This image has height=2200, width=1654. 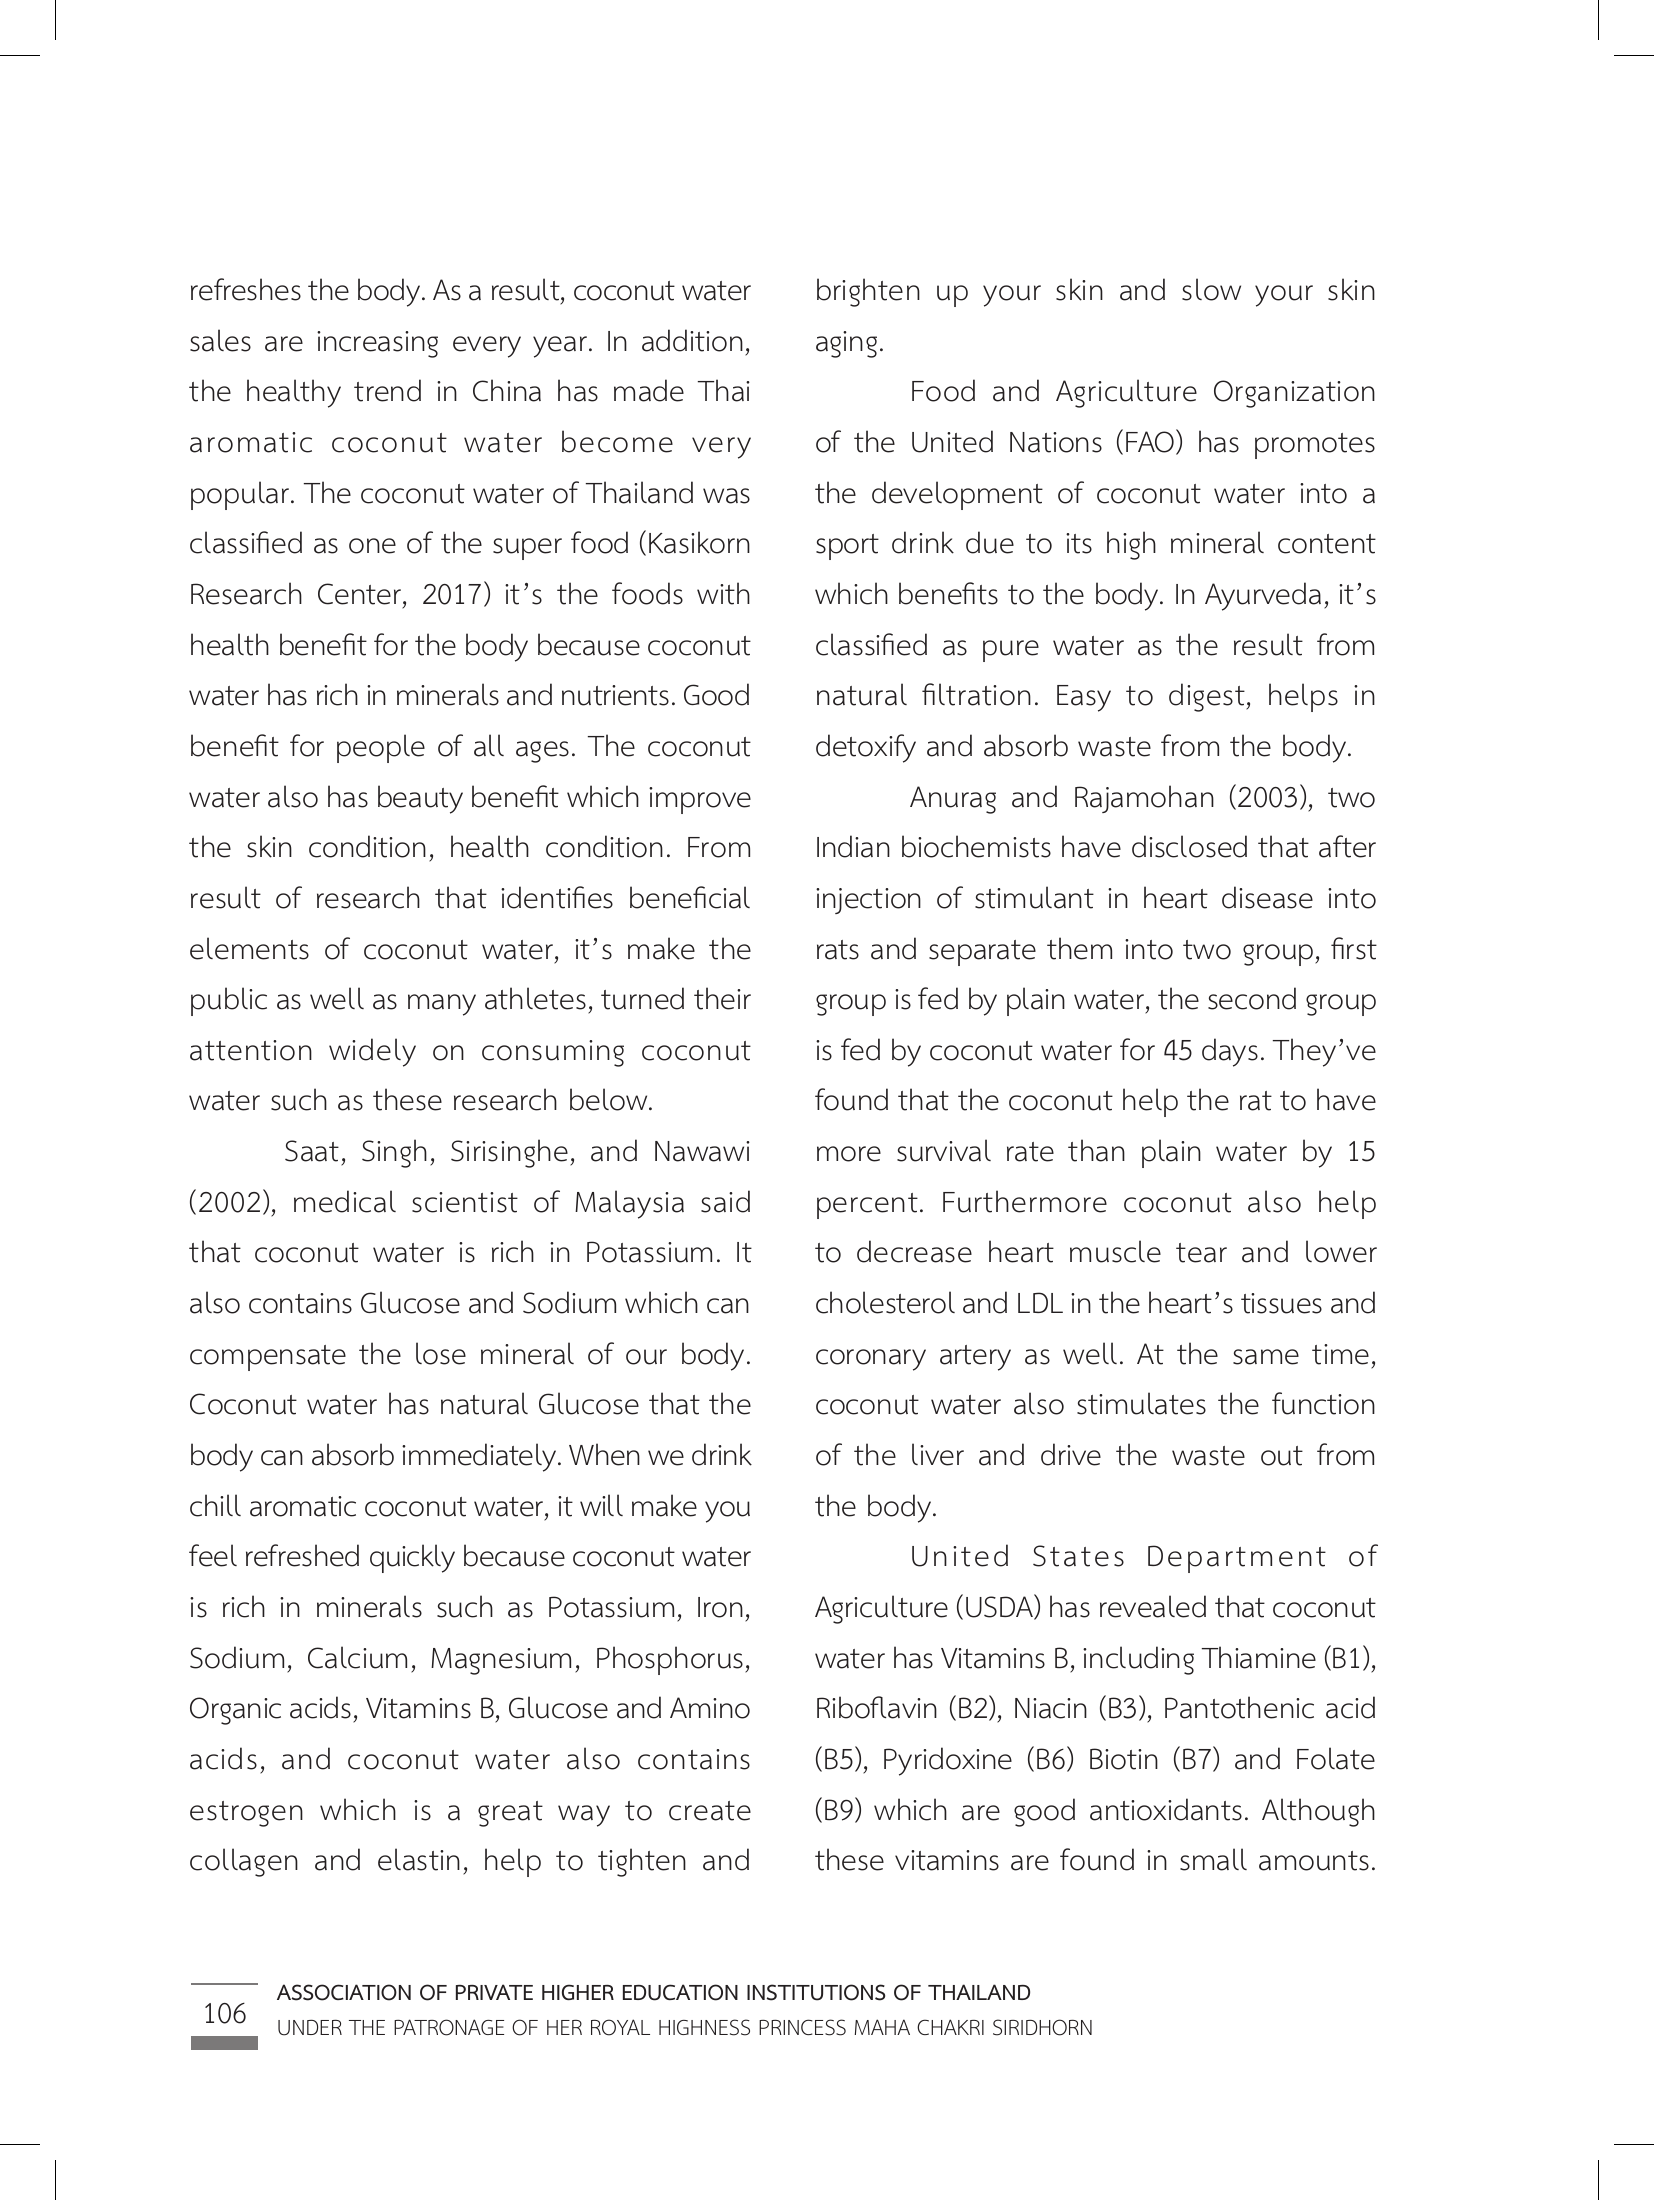 I want to click on increasing, so click(x=377, y=344).
